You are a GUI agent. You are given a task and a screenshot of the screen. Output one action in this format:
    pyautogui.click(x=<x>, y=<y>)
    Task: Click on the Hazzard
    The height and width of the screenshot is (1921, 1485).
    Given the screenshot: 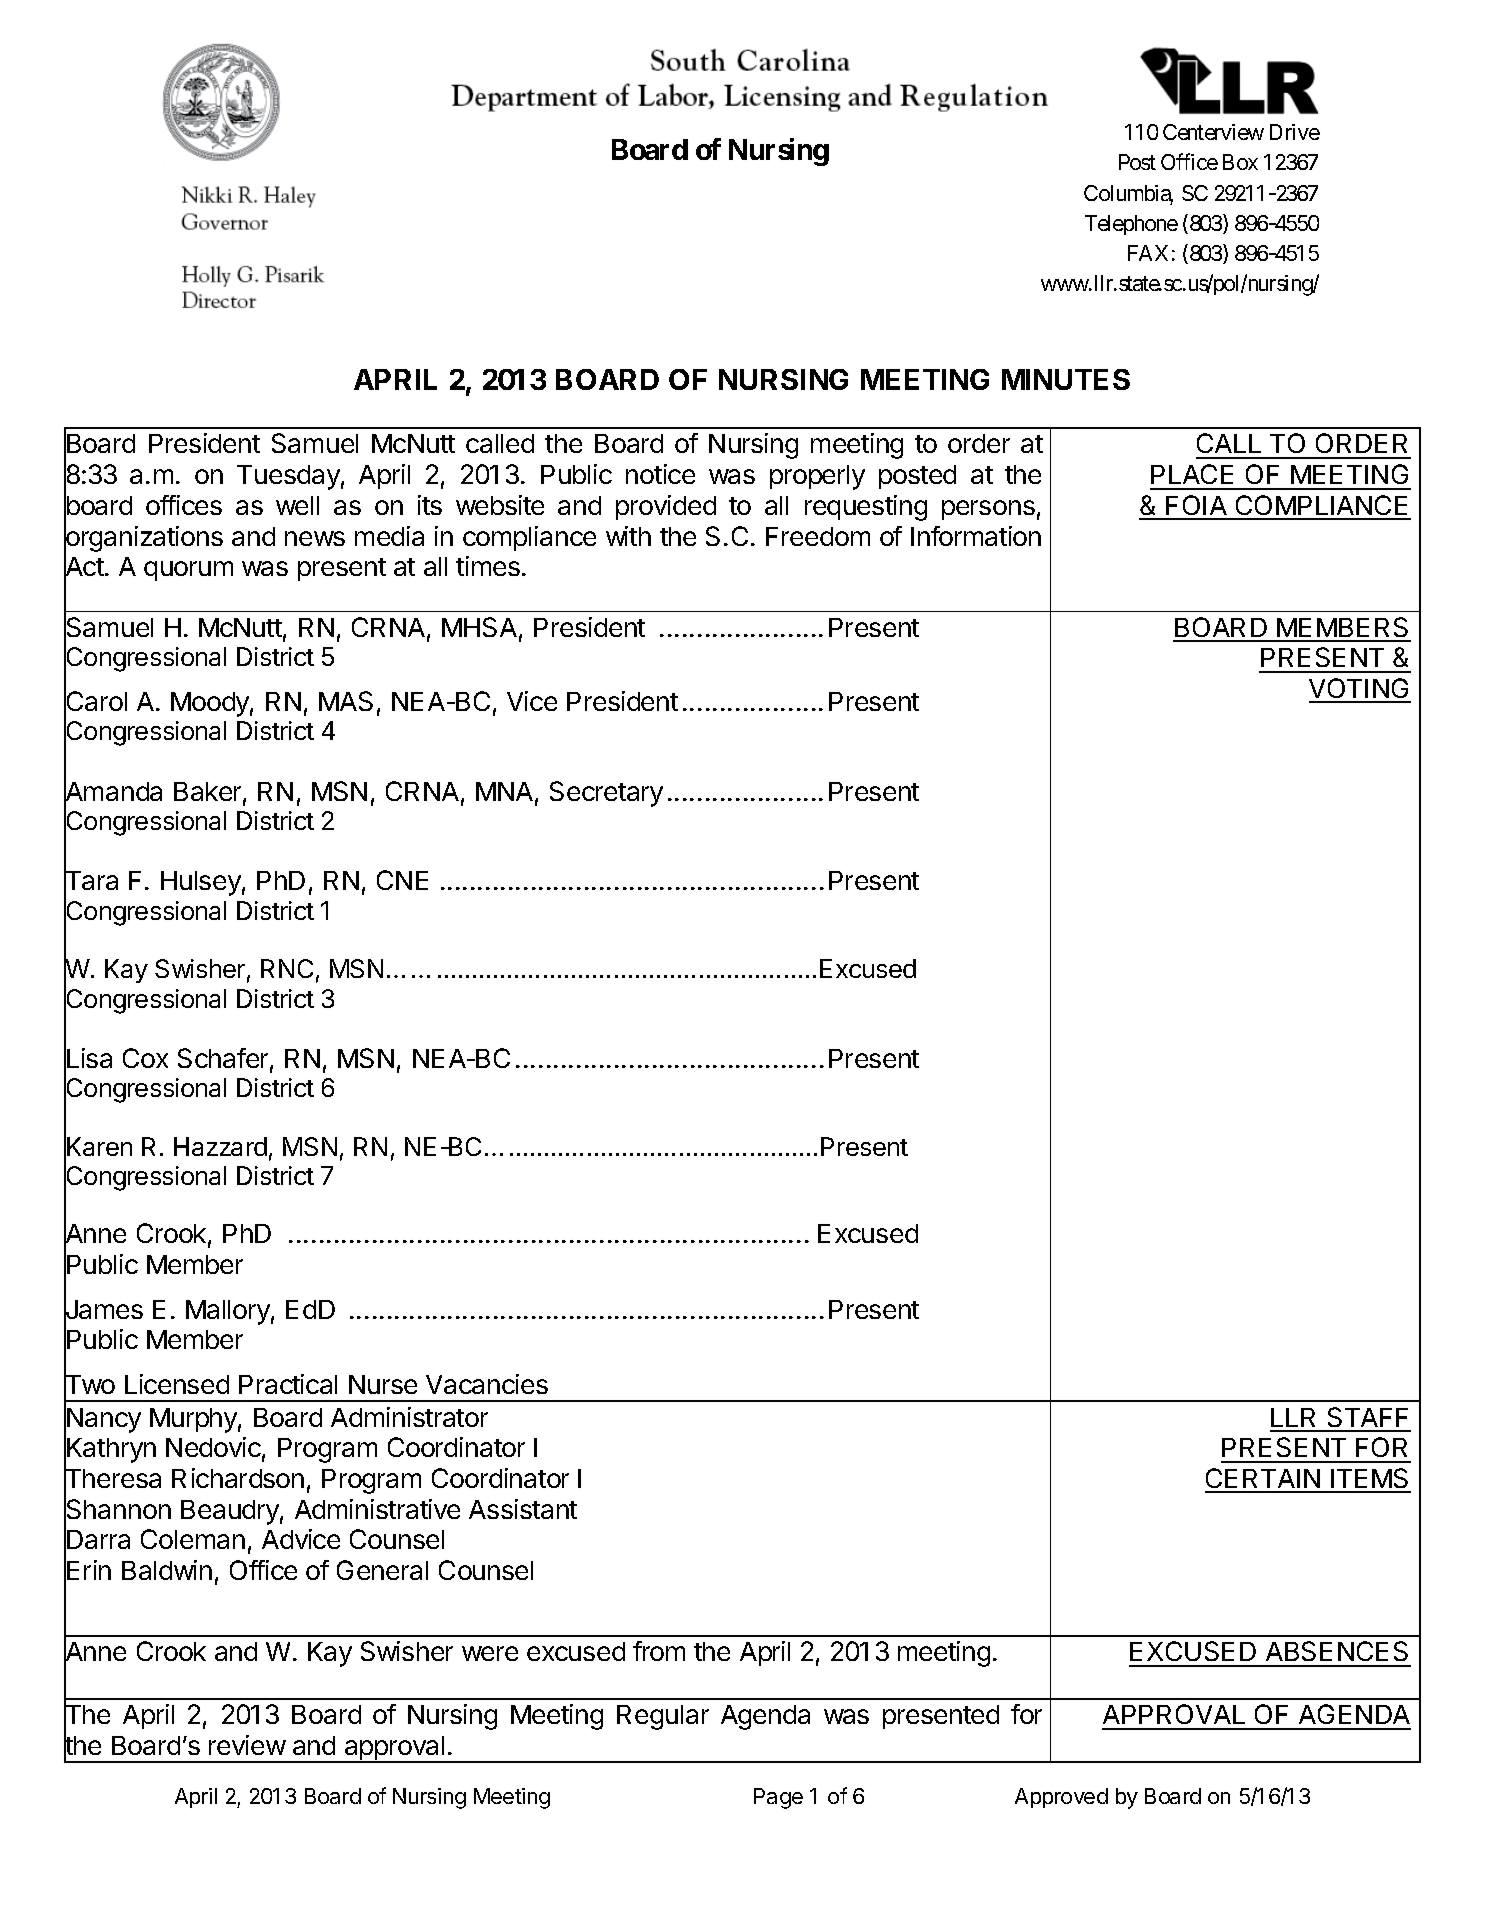 What is the action you would take?
    pyautogui.click(x=220, y=1146)
